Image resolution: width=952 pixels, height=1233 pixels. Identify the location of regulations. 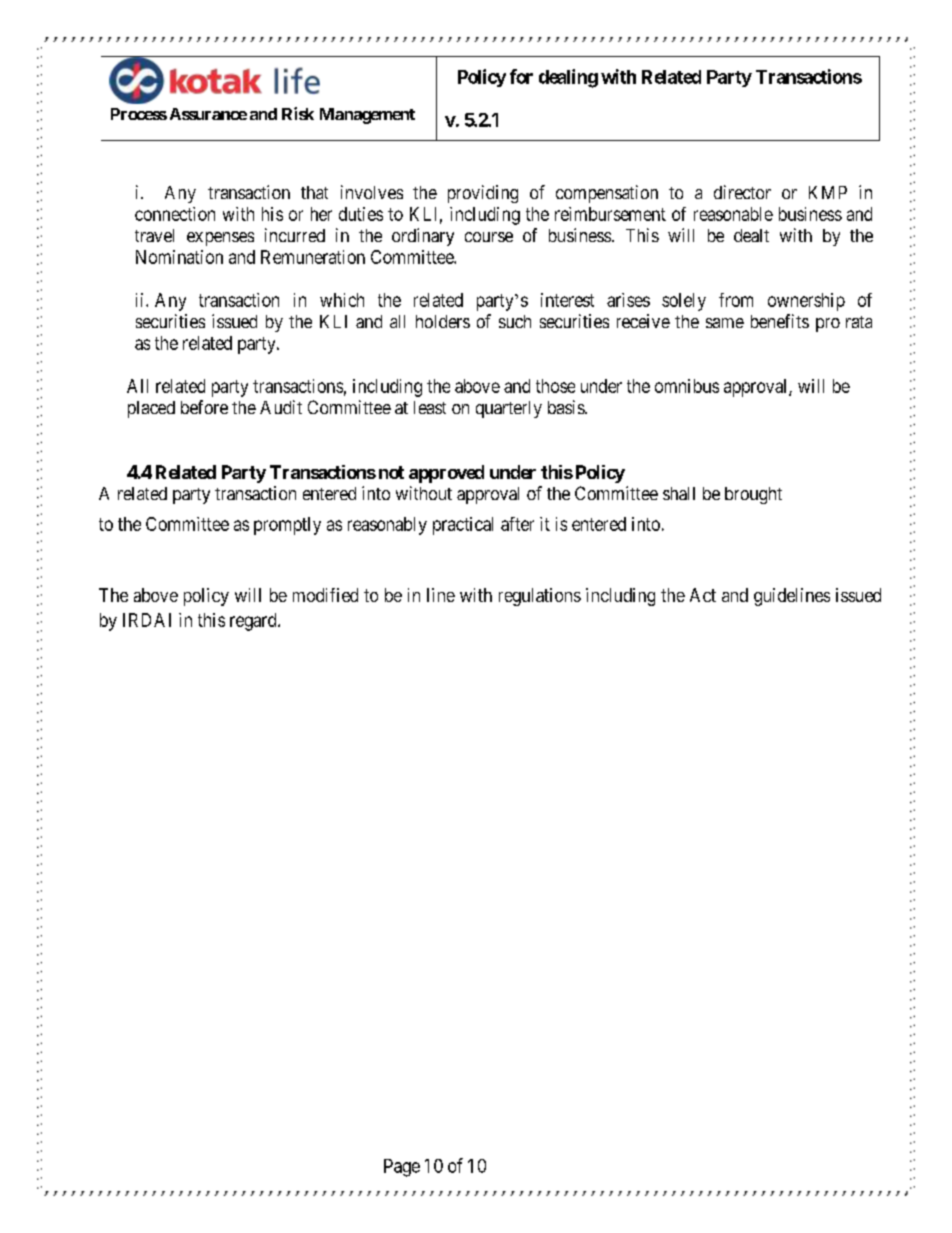
(540, 597).
